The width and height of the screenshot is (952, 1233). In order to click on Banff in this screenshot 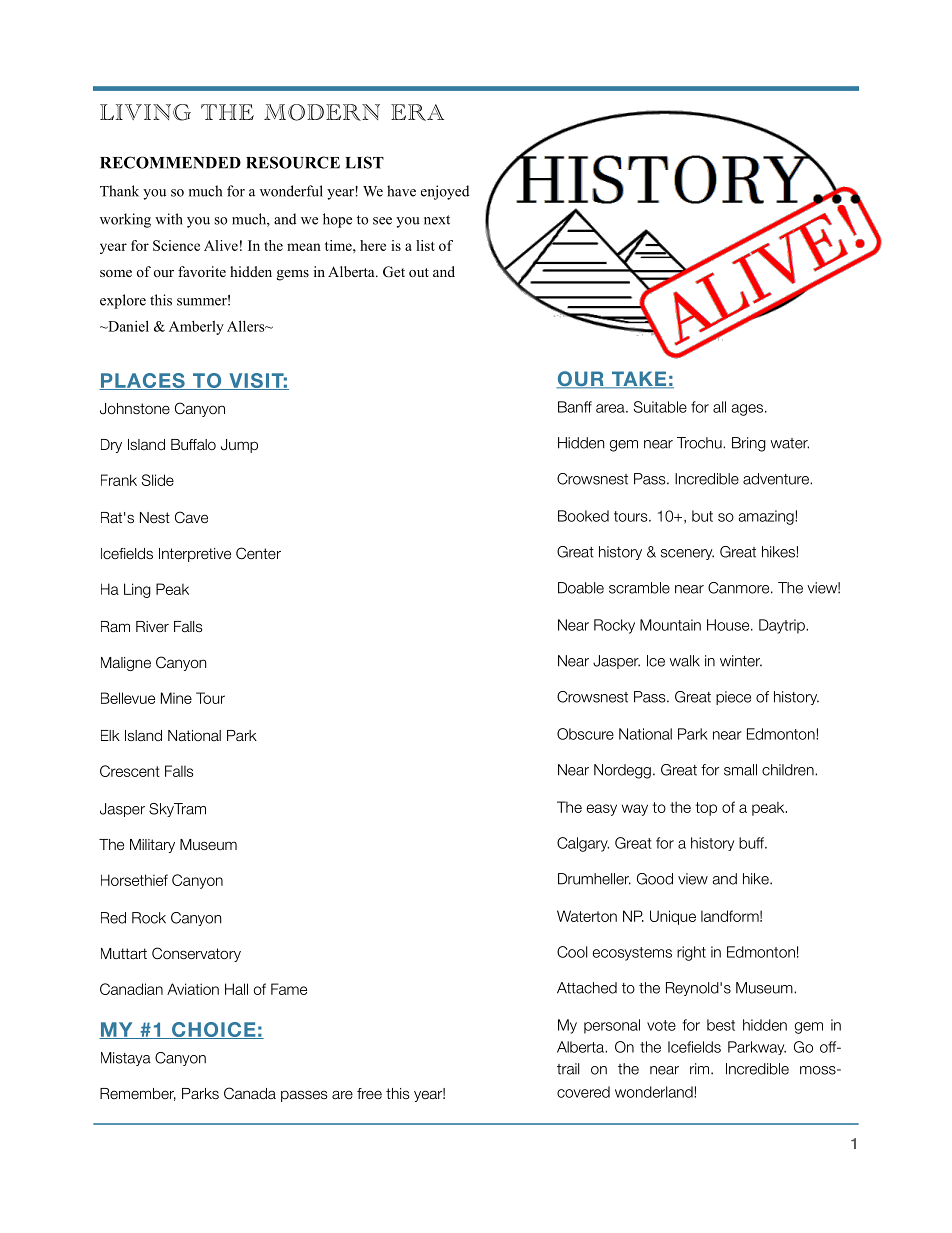, I will do `click(575, 407)`.
